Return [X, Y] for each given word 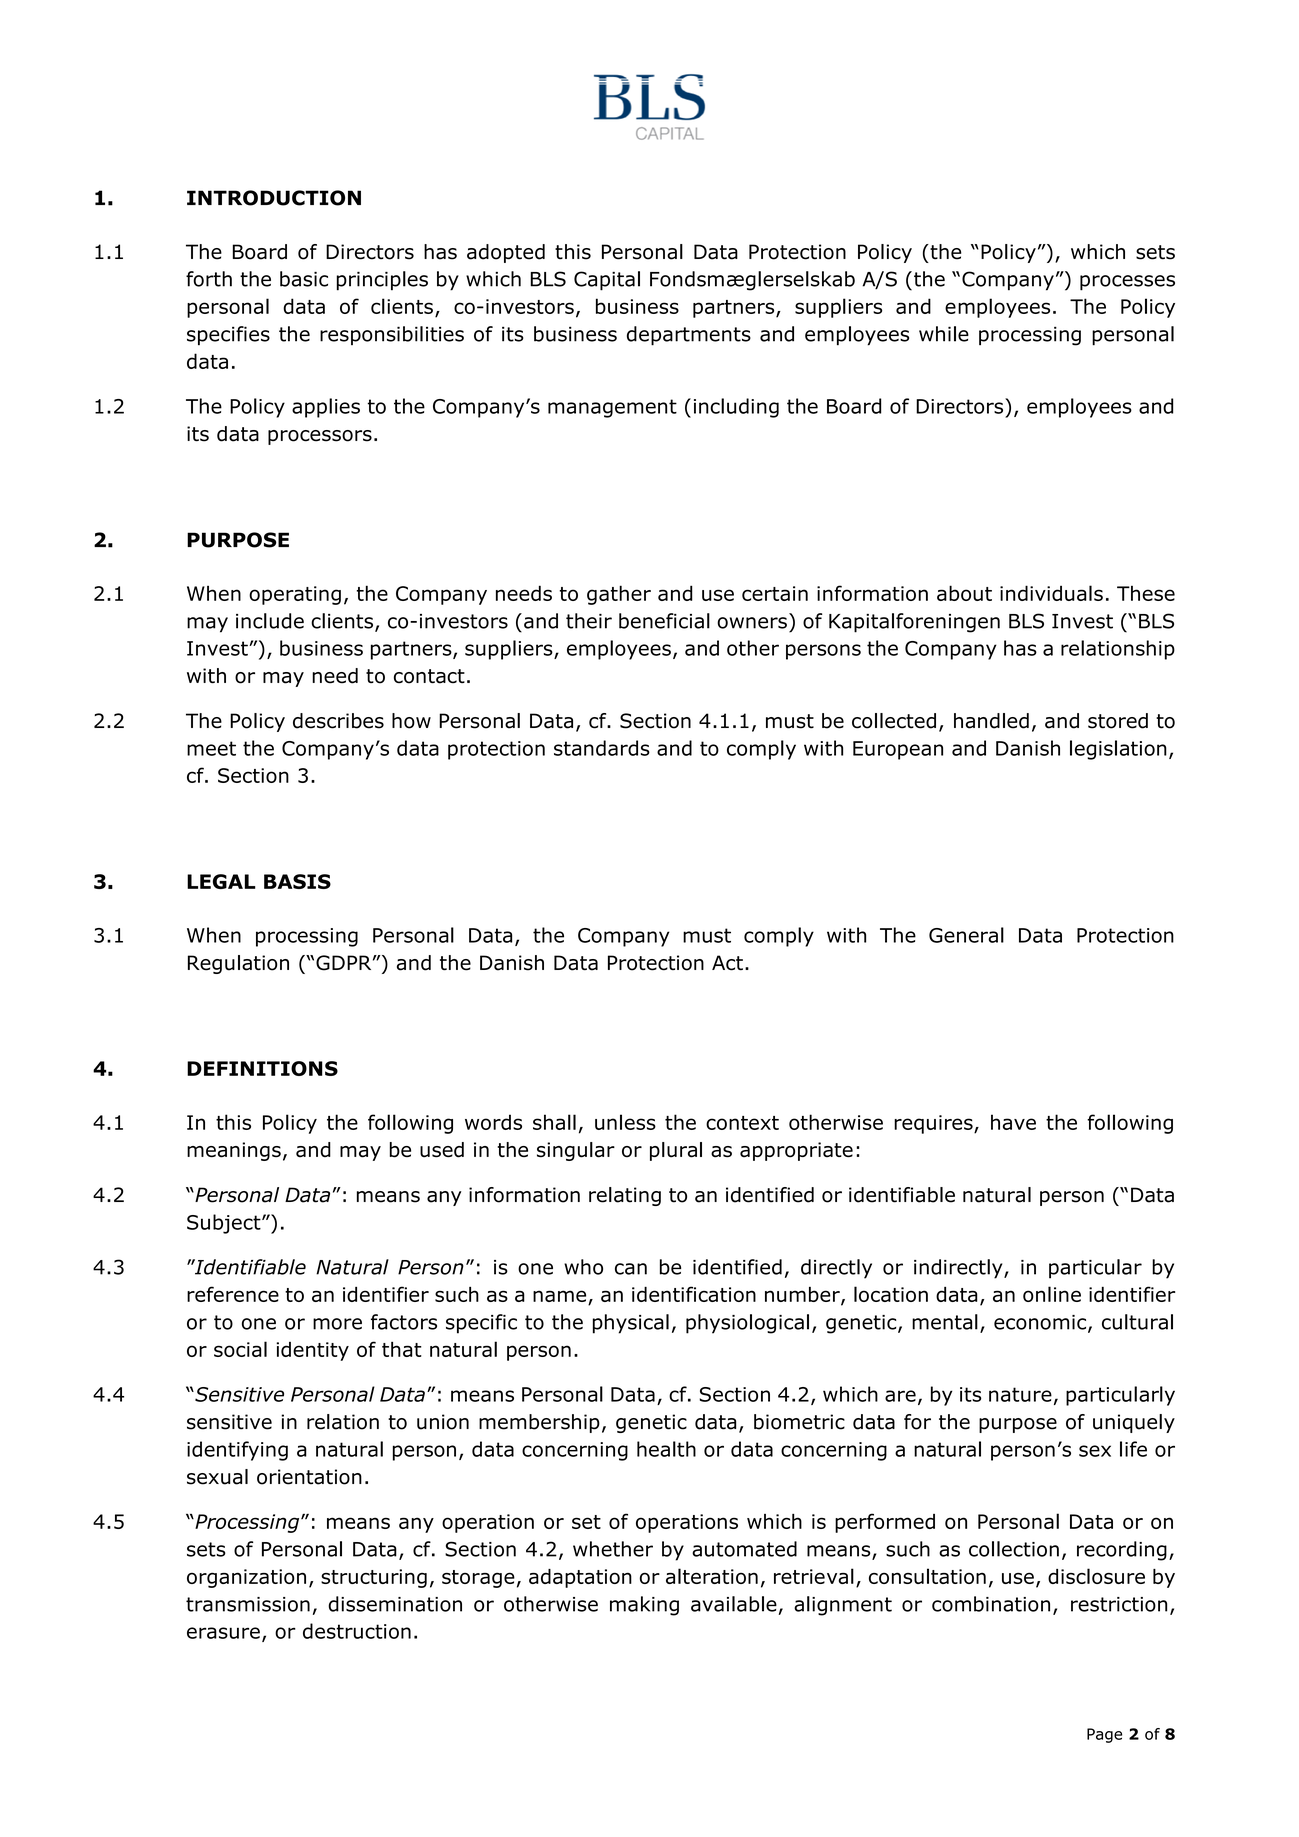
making [644, 1606]
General [966, 935]
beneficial [664, 621]
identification [694, 1294]
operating [295, 595]
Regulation [238, 964]
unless [625, 1122]
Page [1104, 1735]
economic [1040, 1322]
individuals [1051, 593]
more [337, 1324]
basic [304, 279]
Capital [607, 281]
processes [1127, 283]
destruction [357, 1631]
